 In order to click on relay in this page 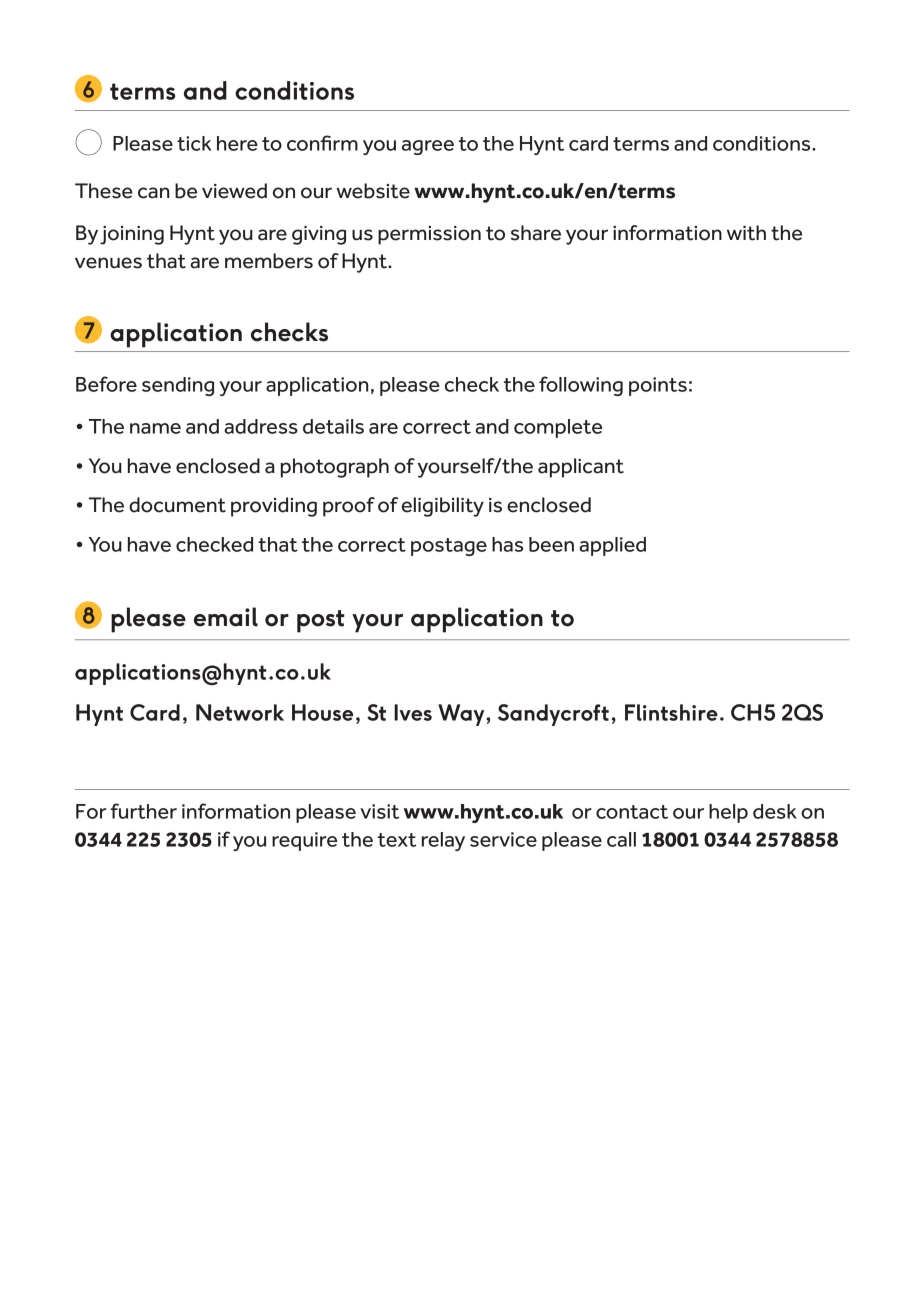, I will do `click(443, 841)`.
